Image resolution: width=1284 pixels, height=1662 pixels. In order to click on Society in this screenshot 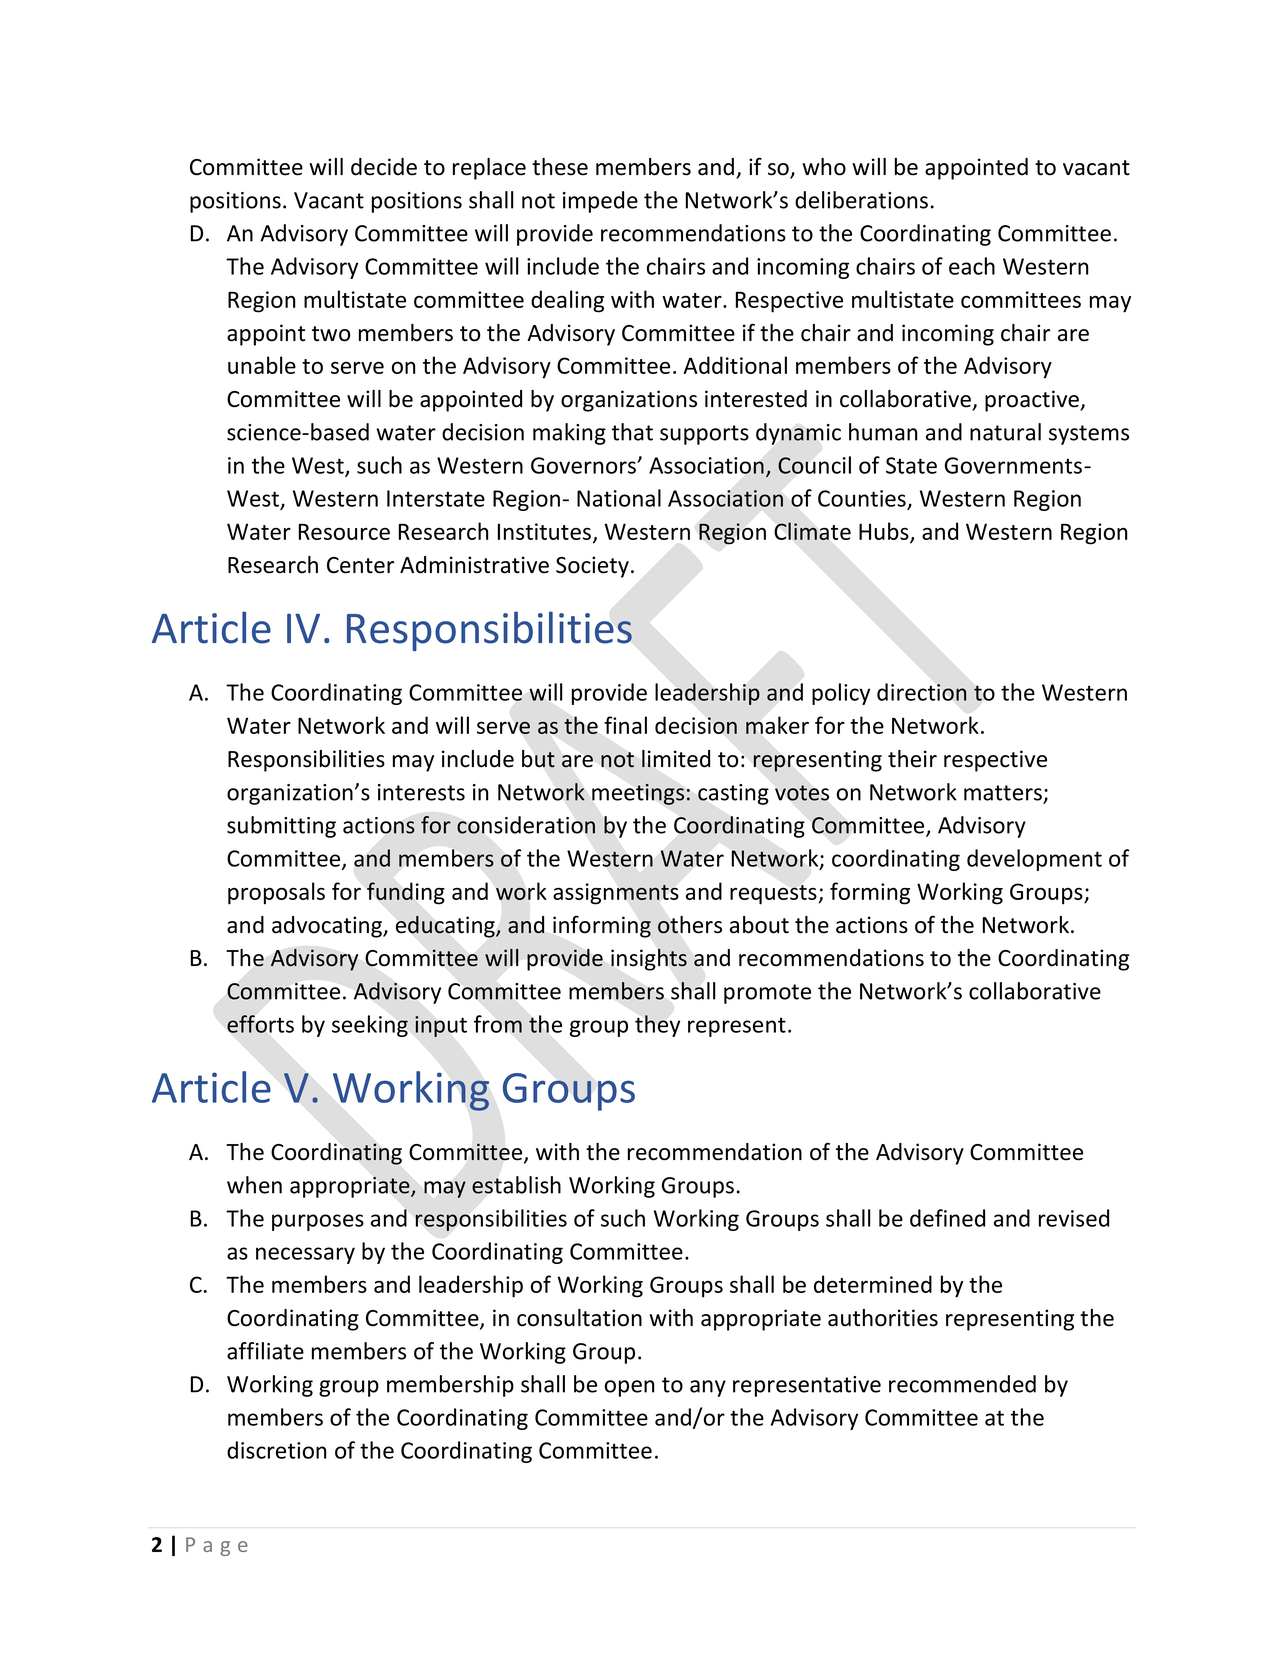, I will do `click(592, 567)`.
